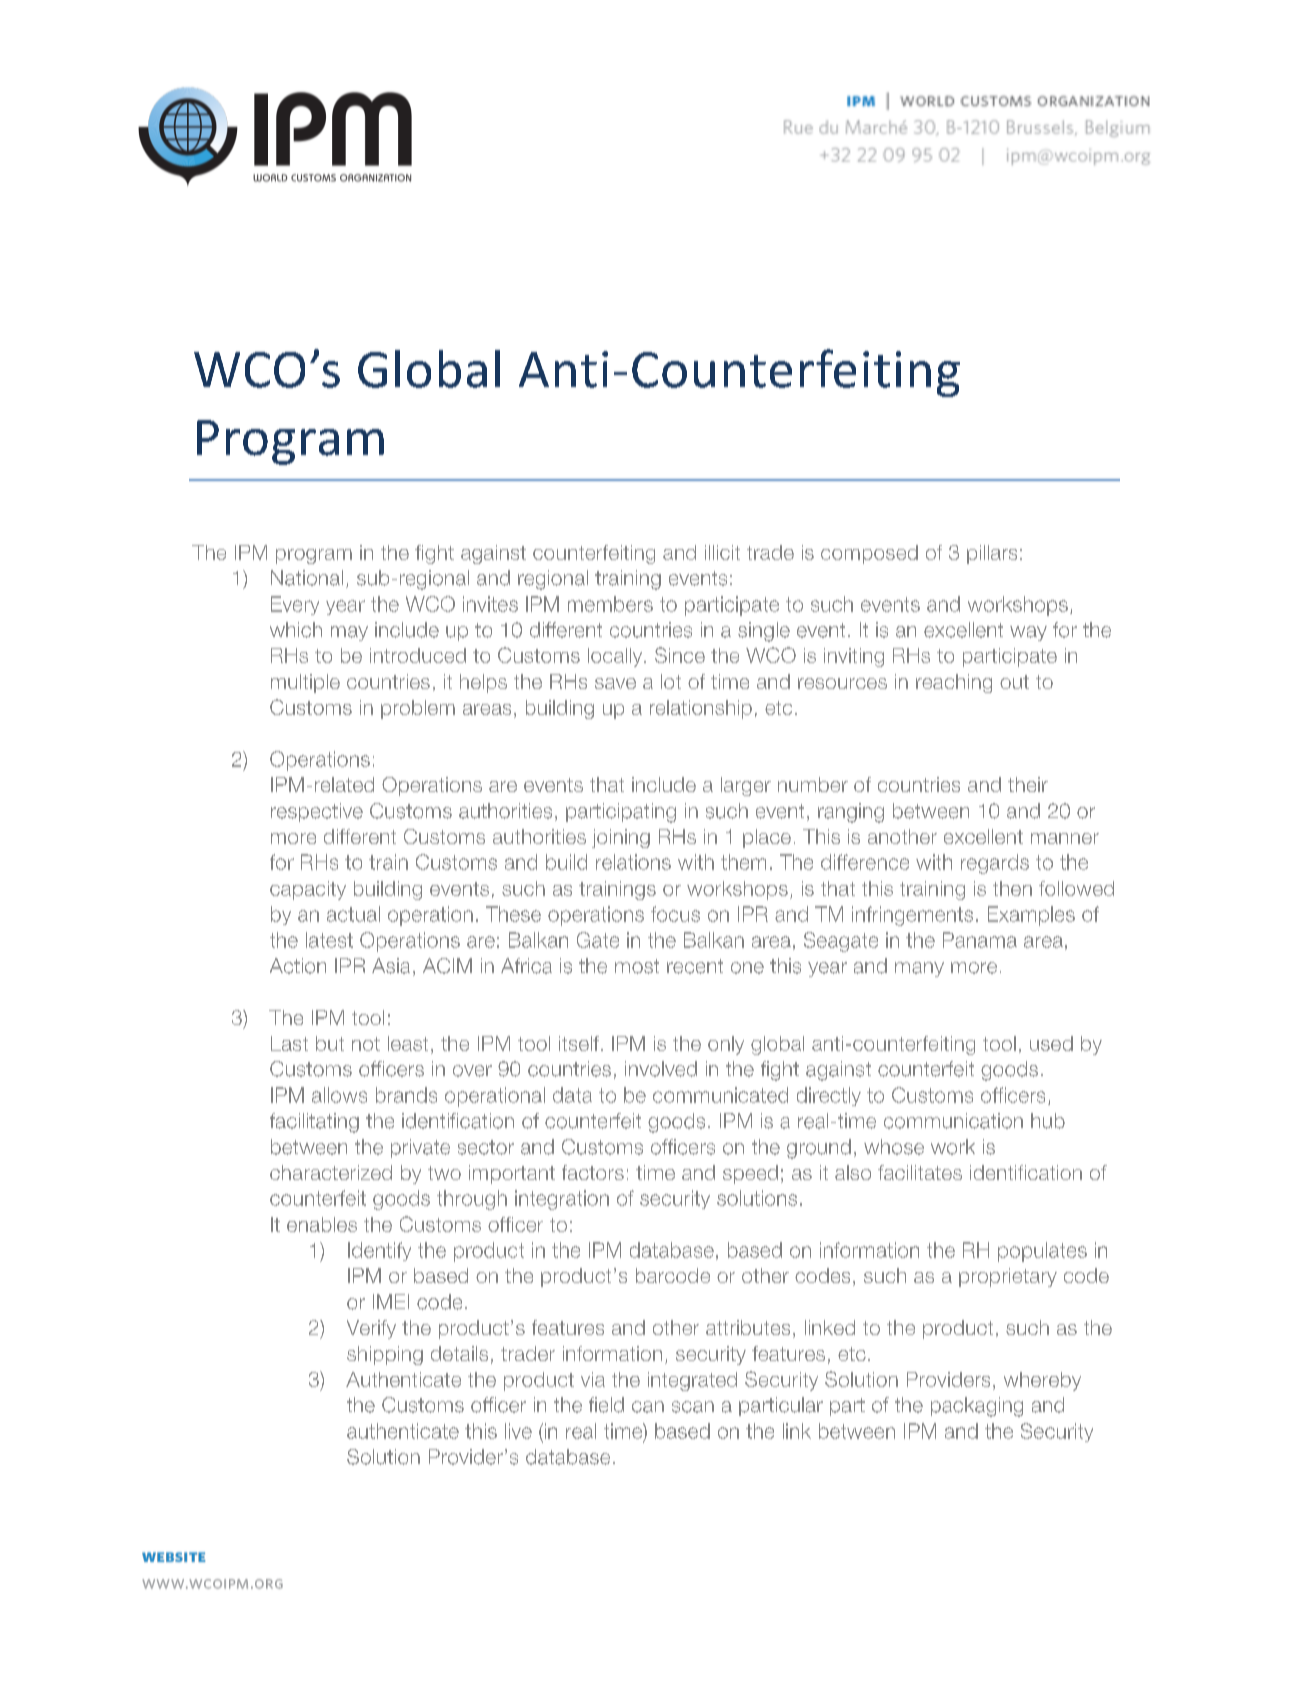 The image size is (1309, 1693). Describe the element at coordinates (307, 578) in the screenshot. I see `National` at that location.
